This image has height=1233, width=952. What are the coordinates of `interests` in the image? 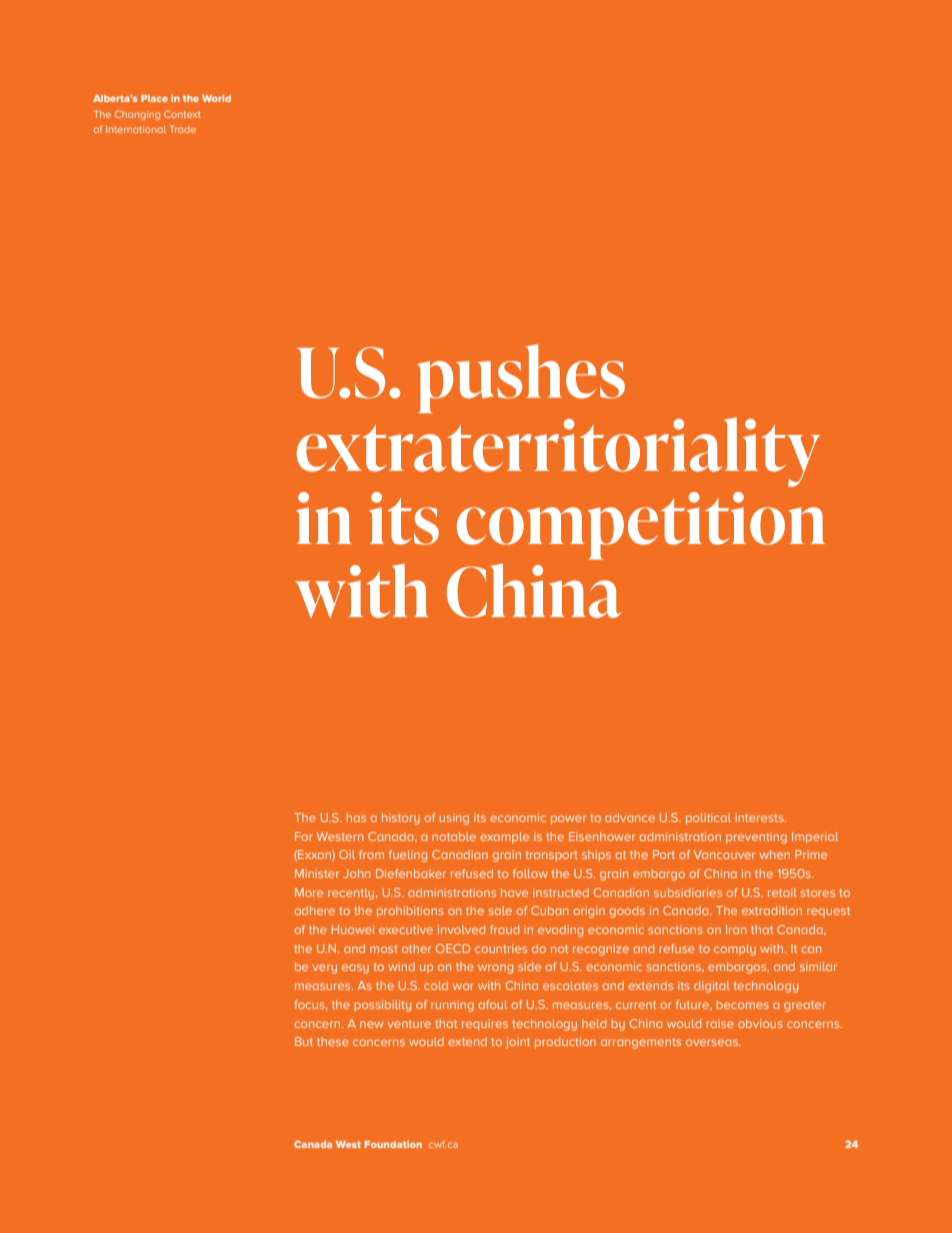 It's located at (760, 817).
